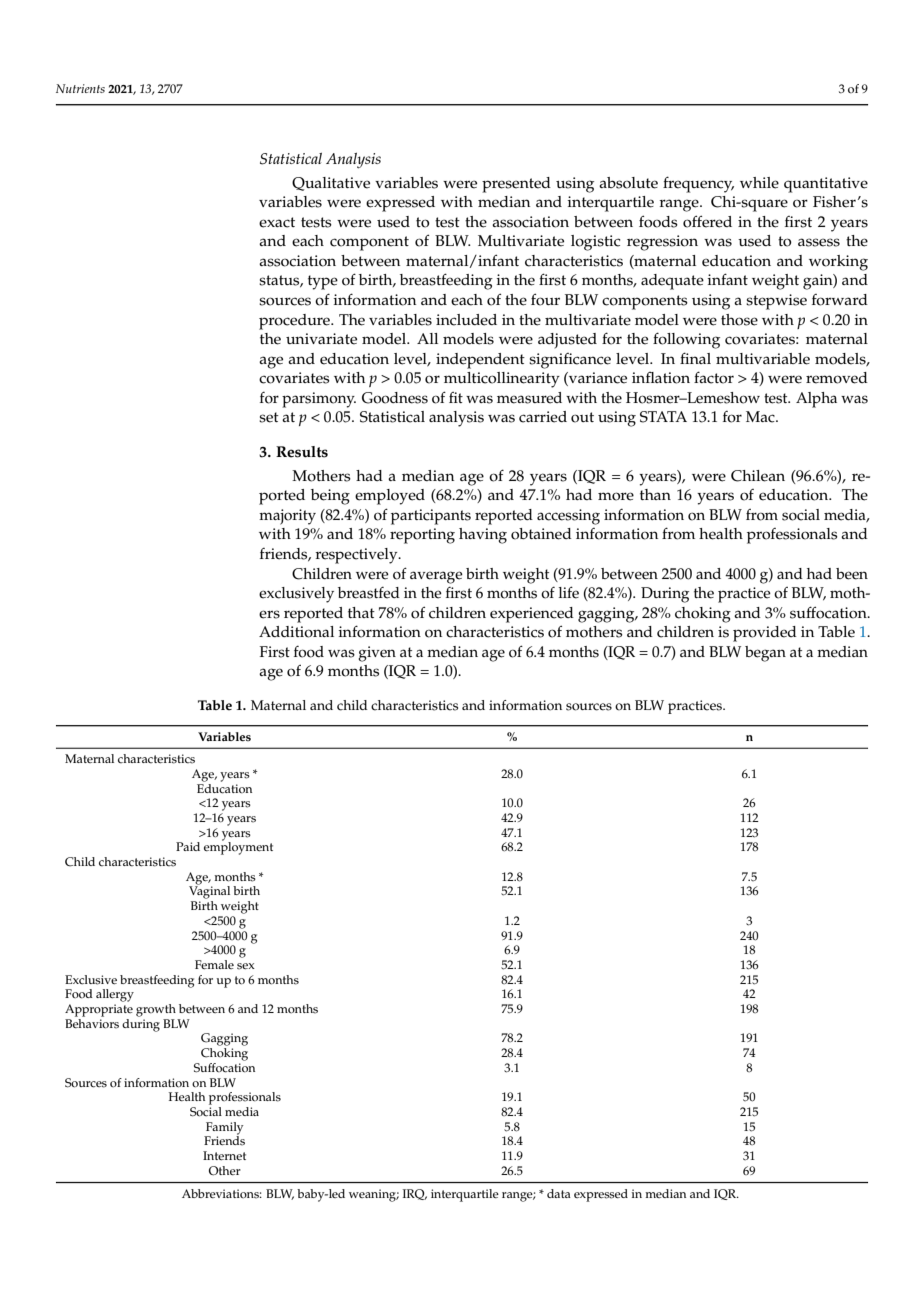  Describe the element at coordinates (765, 634) in the screenshot. I see `provided` at that location.
